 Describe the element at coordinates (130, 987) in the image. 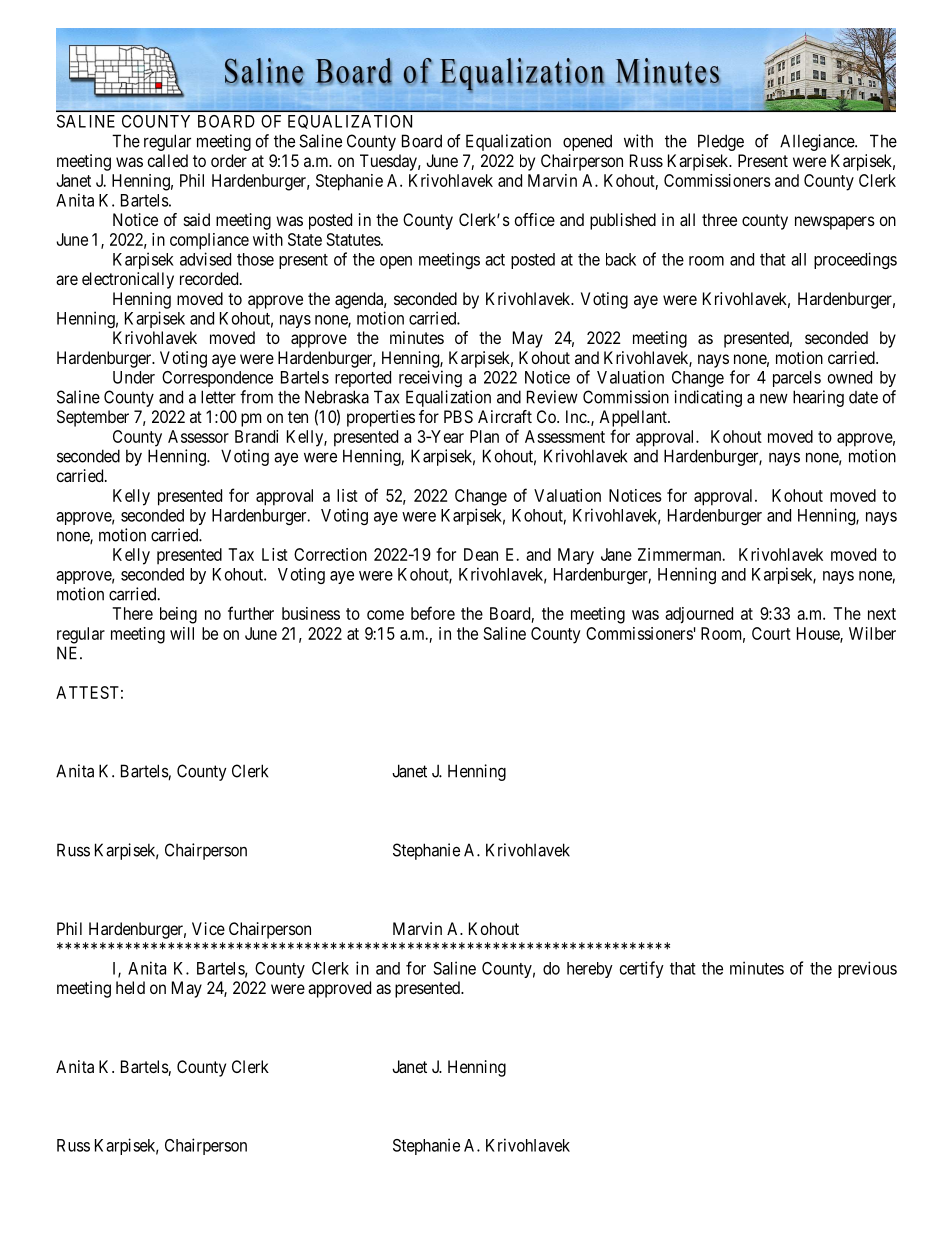

I see `held` at that location.
